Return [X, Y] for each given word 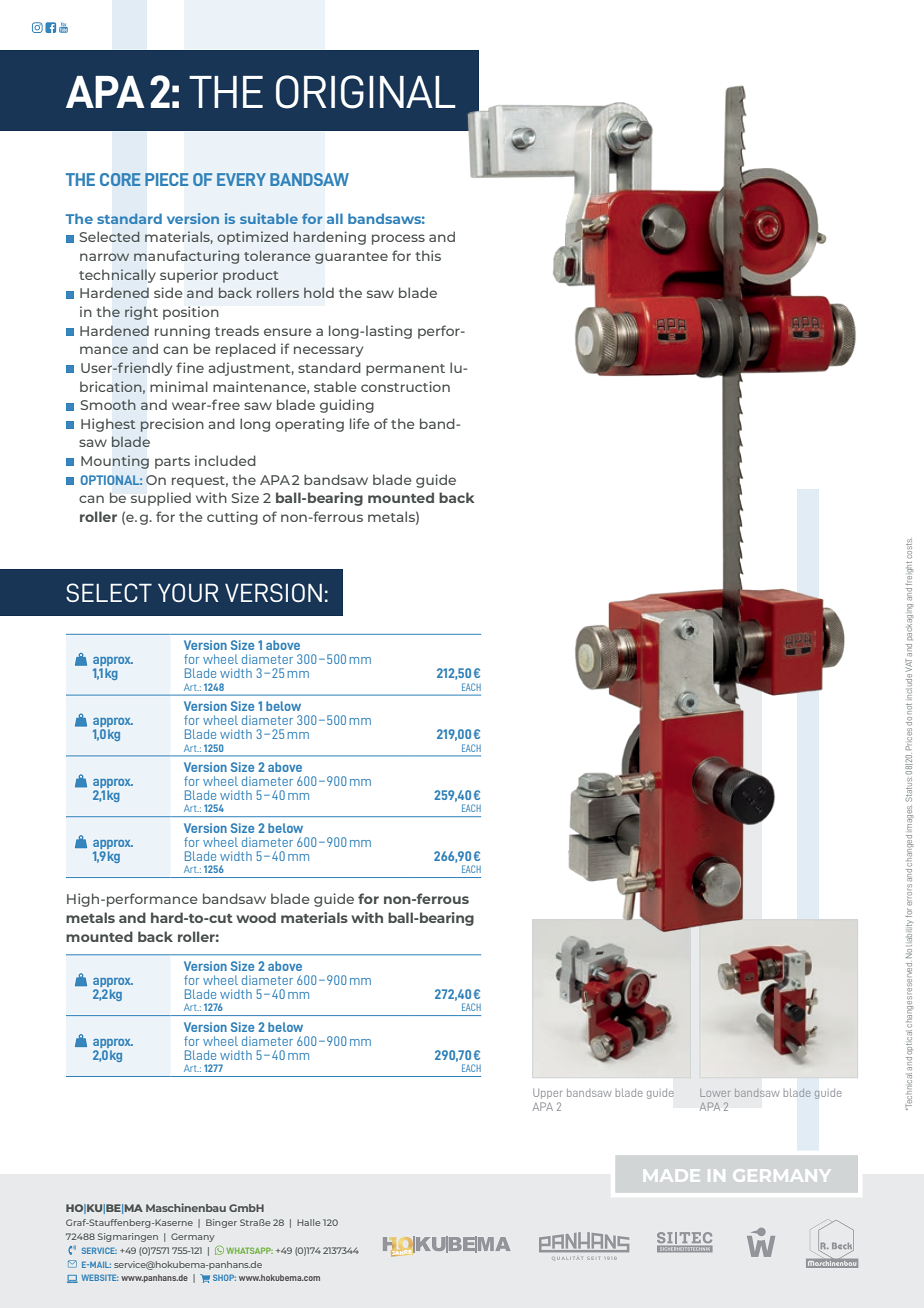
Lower [715, 1093]
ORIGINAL [366, 92]
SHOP [224, 1277]
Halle [308, 1222]
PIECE [167, 179]
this [428, 255]
